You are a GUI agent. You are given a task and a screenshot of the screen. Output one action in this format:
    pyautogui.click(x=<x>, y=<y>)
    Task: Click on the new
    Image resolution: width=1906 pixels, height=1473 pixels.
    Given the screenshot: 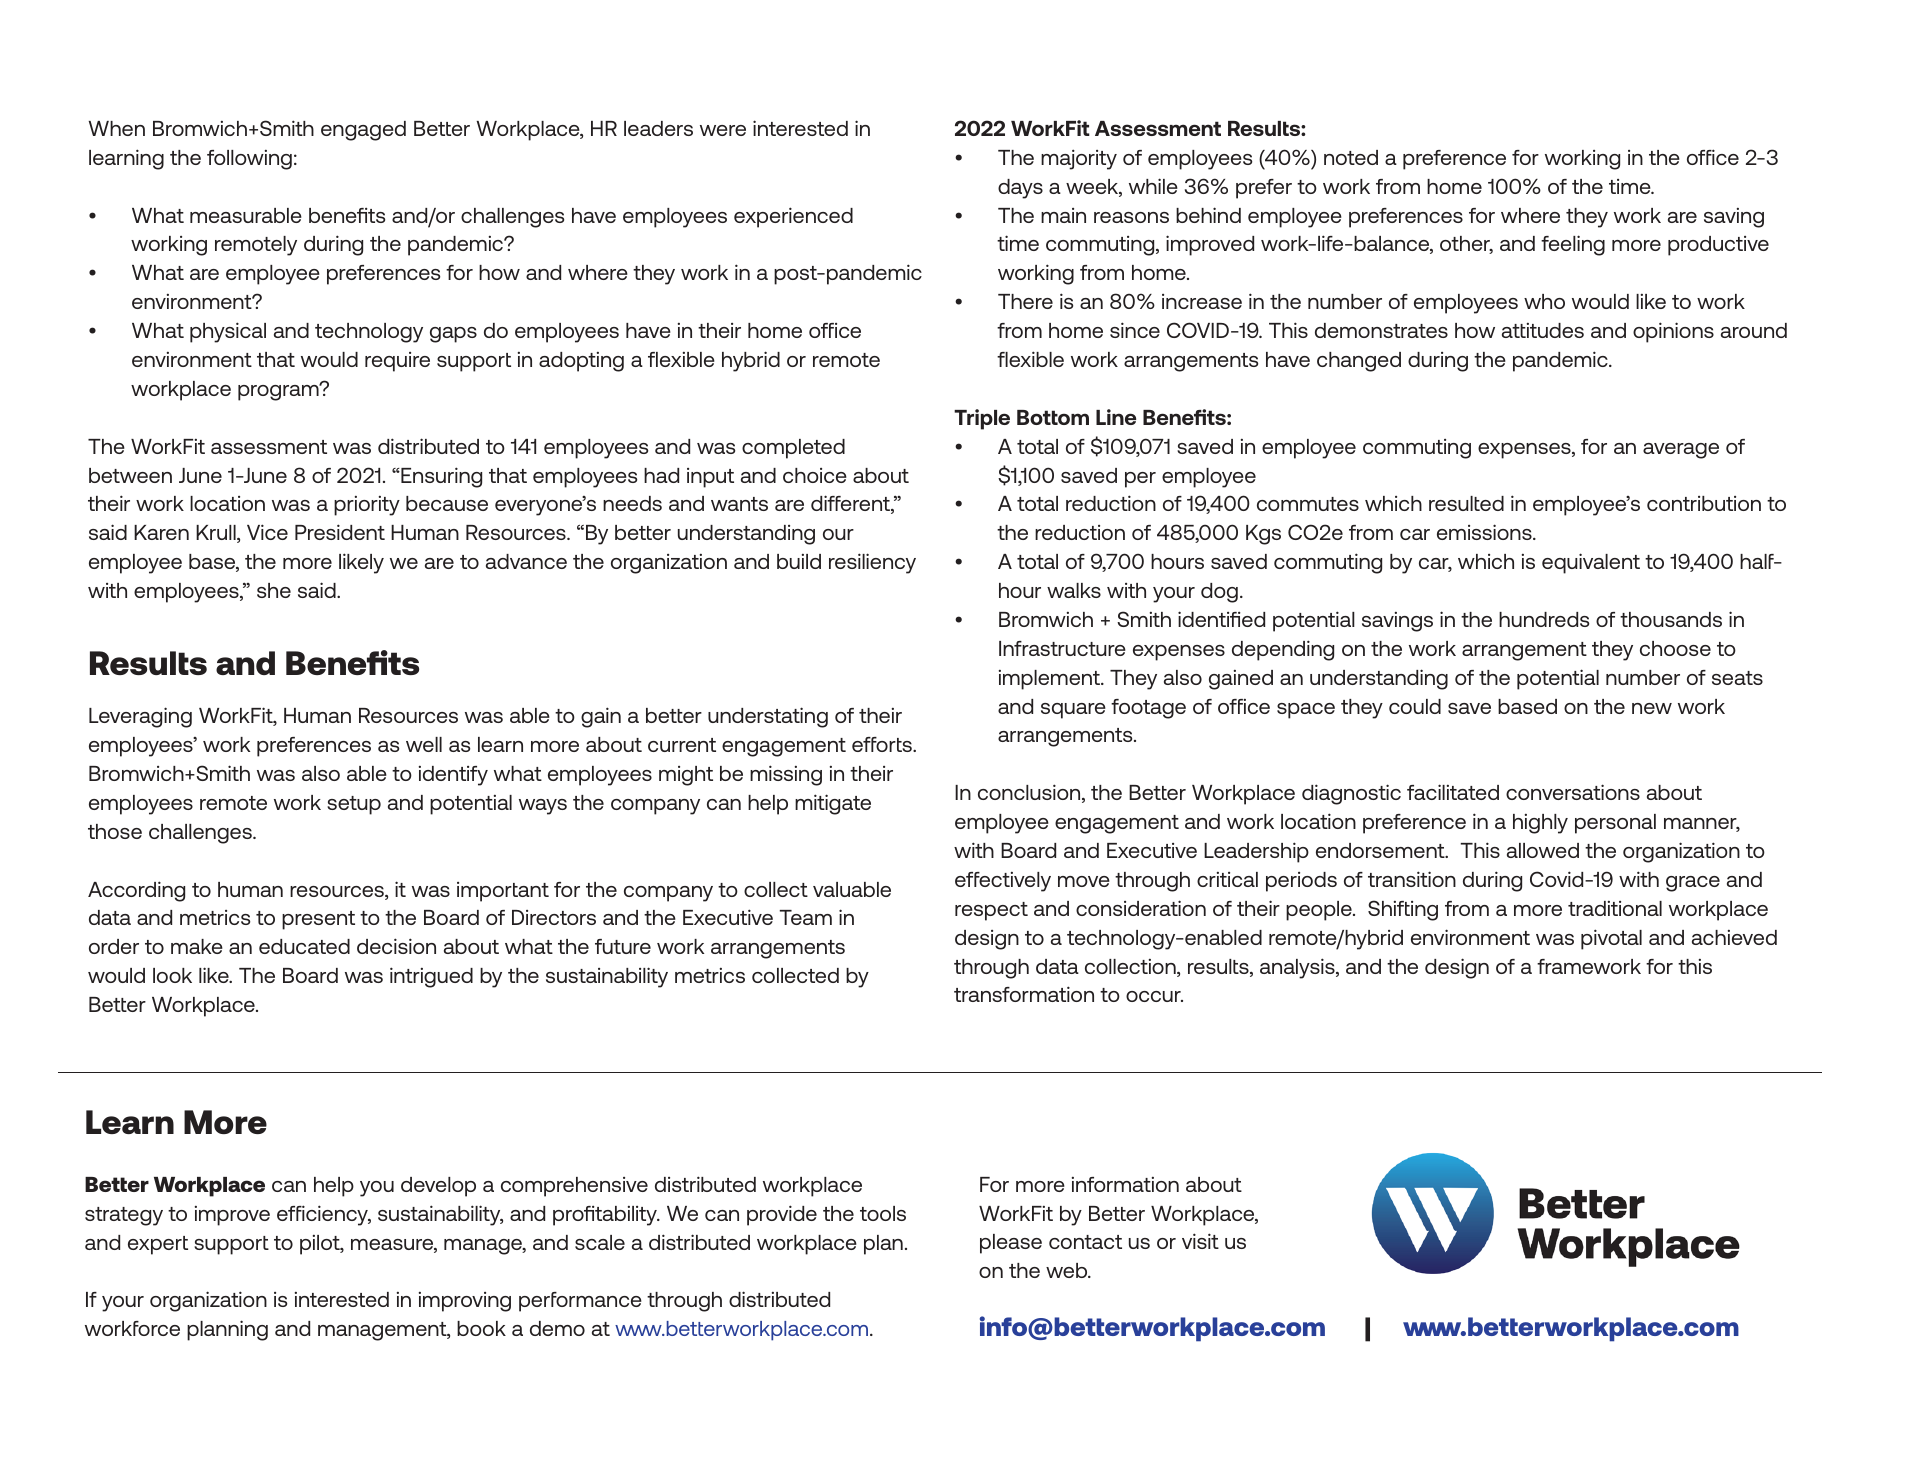 What is the action you would take?
    pyautogui.click(x=1652, y=708)
